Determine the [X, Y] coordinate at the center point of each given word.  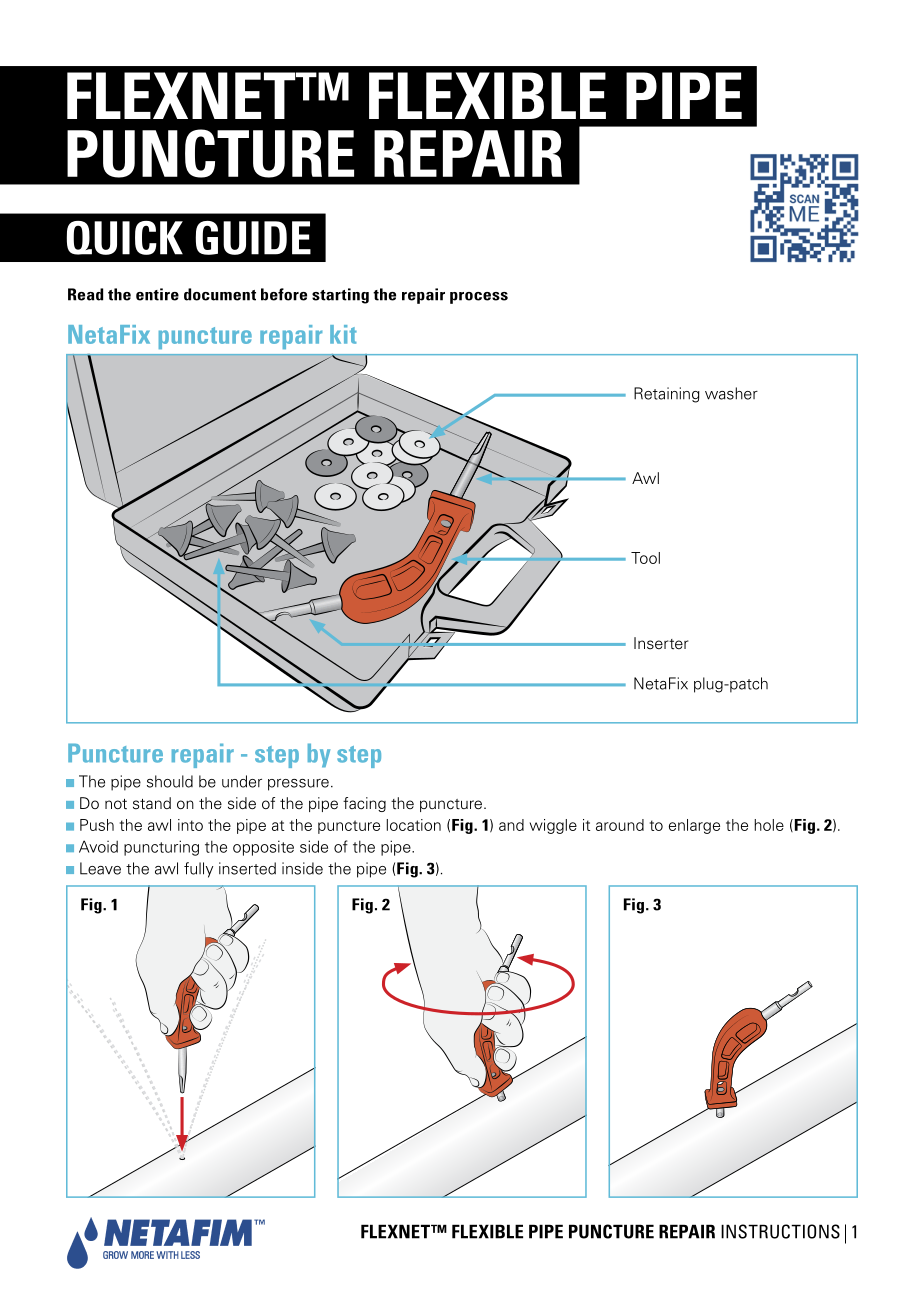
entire [157, 294]
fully [198, 870]
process [479, 298]
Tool [645, 558]
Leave [100, 868]
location [414, 825]
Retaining [667, 395]
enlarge [694, 826]
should [170, 781]
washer [731, 393]
